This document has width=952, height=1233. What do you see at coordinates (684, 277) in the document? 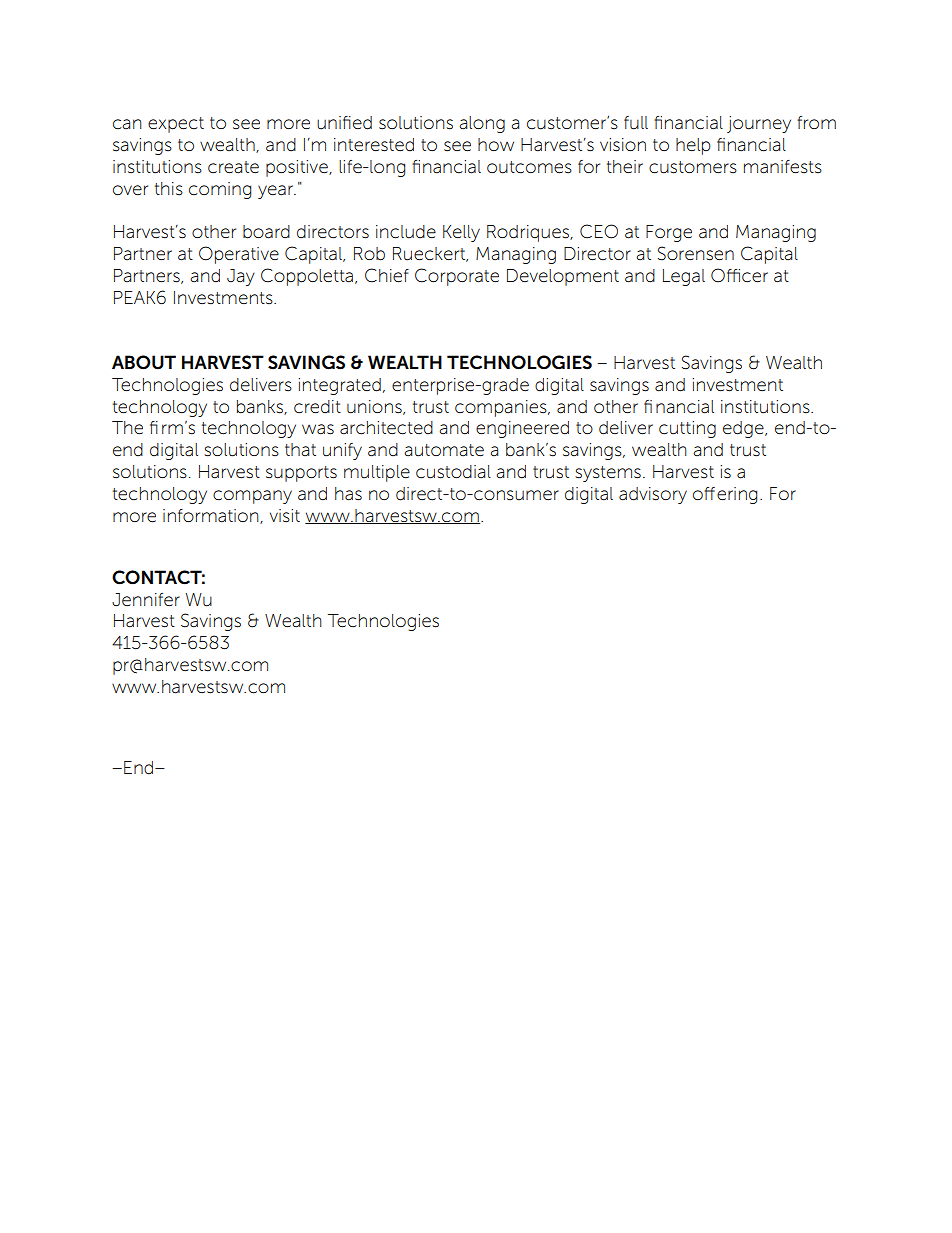
I see `Legal` at bounding box center [684, 277].
